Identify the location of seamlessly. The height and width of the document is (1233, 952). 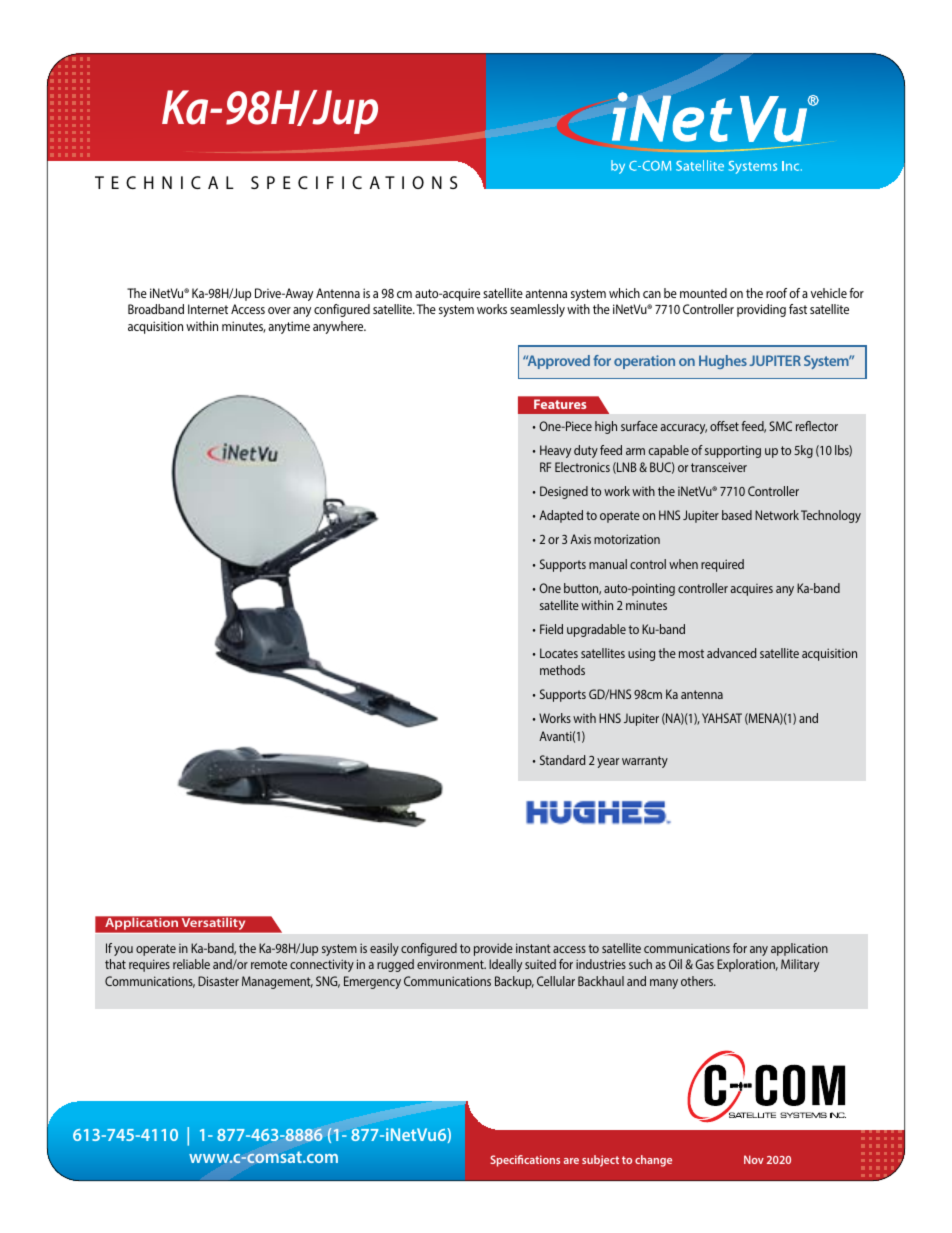
(537, 310).
